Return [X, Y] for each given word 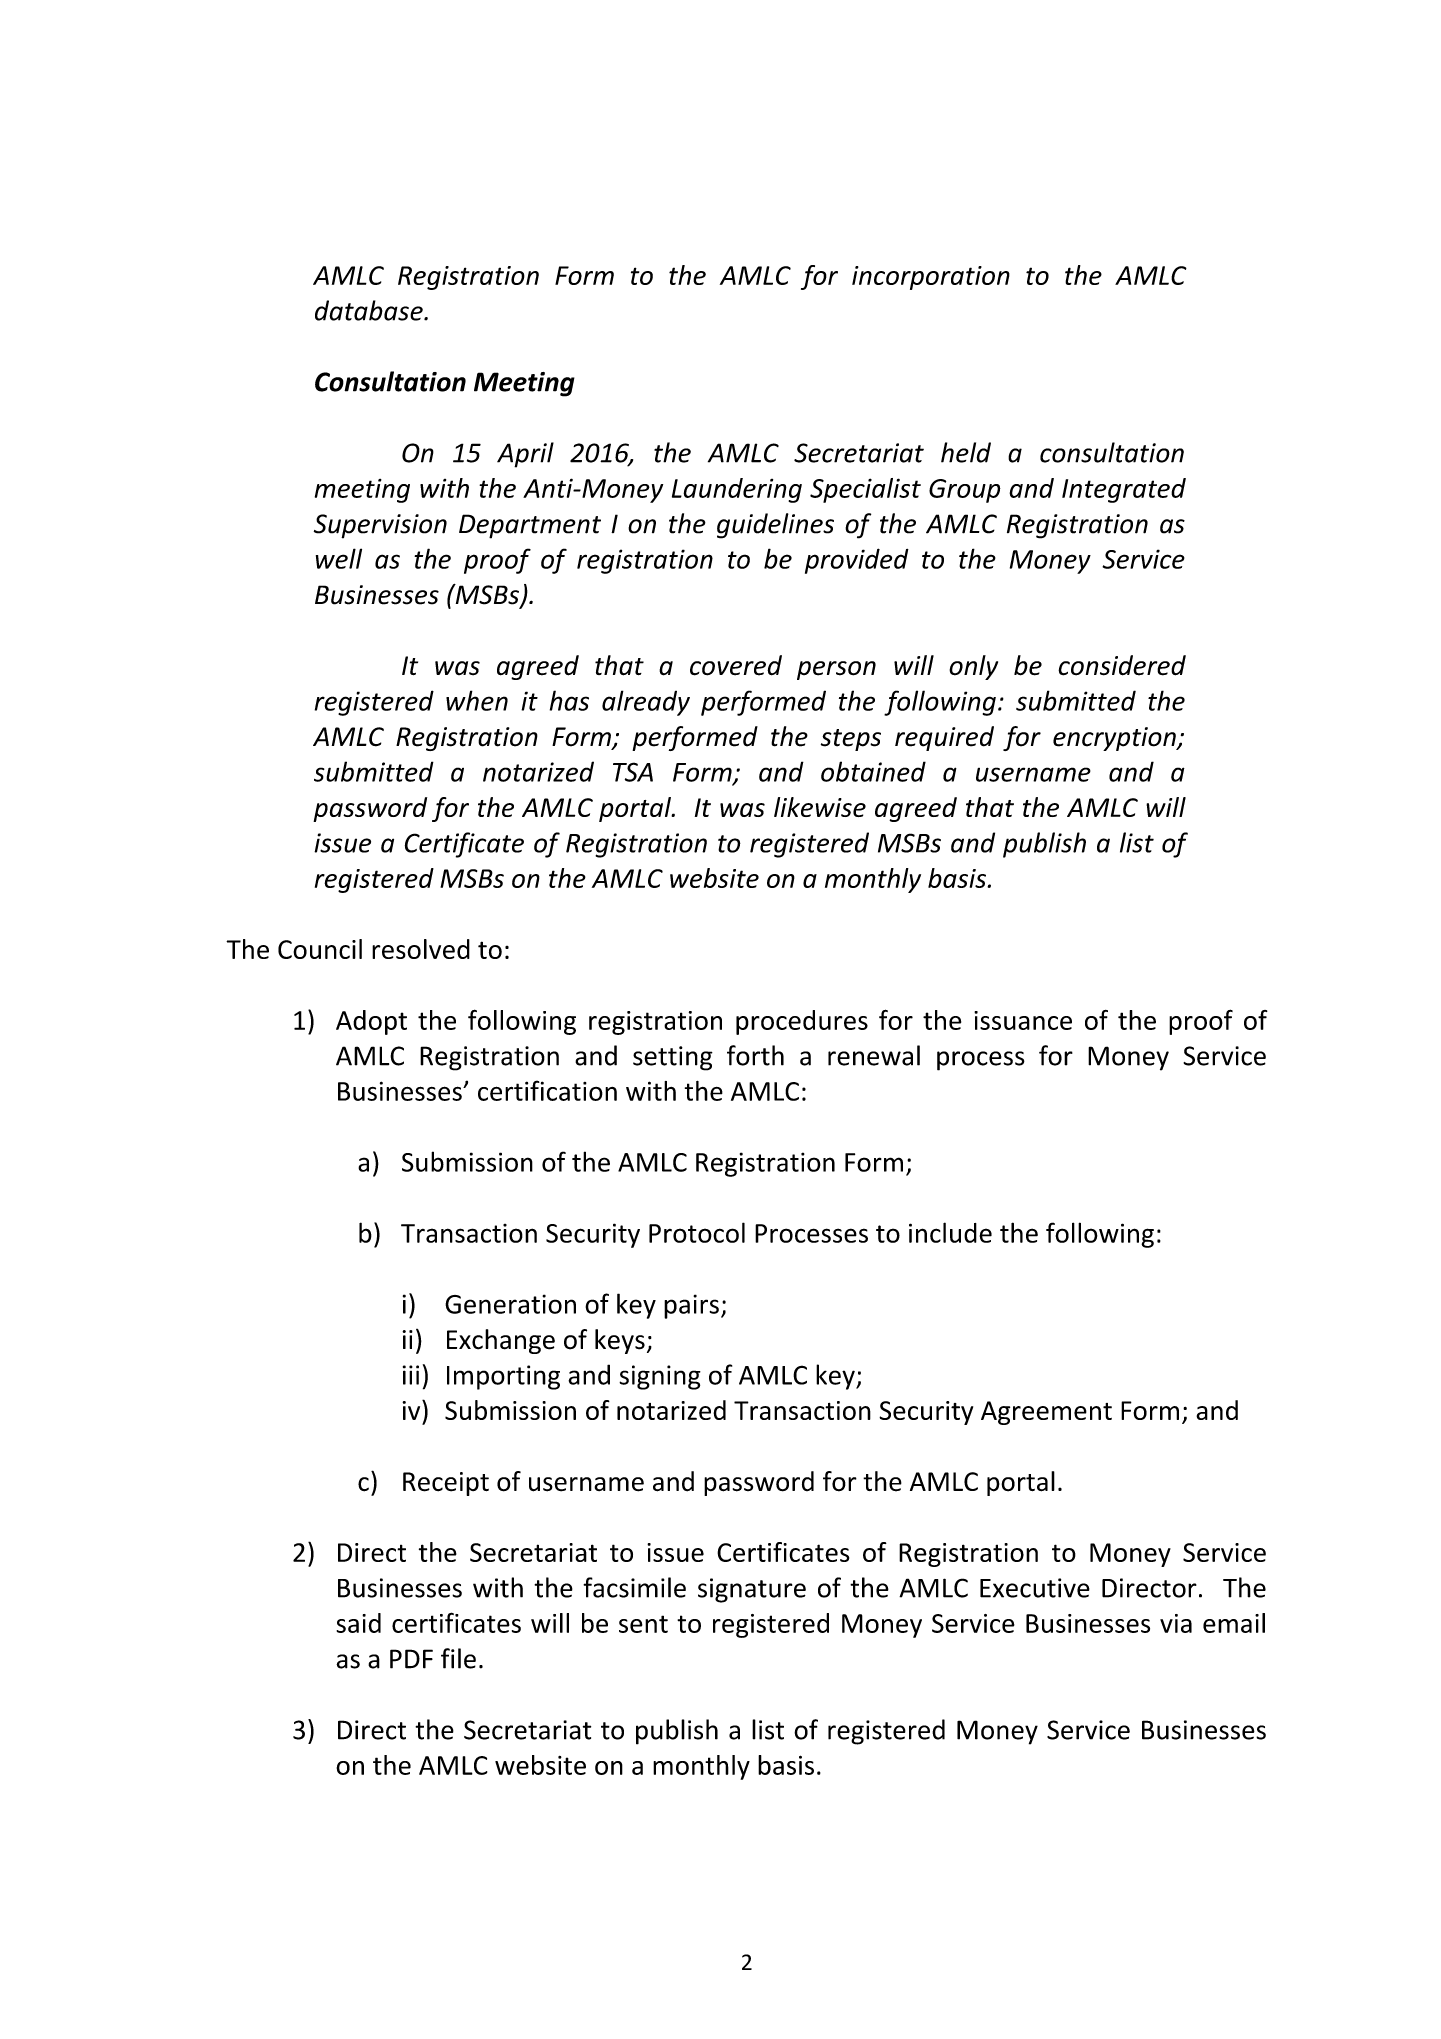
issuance [1023, 1020]
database [370, 310]
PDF [411, 1659]
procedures [802, 1022]
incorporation [931, 278]
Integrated [1124, 490]
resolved [421, 949]
